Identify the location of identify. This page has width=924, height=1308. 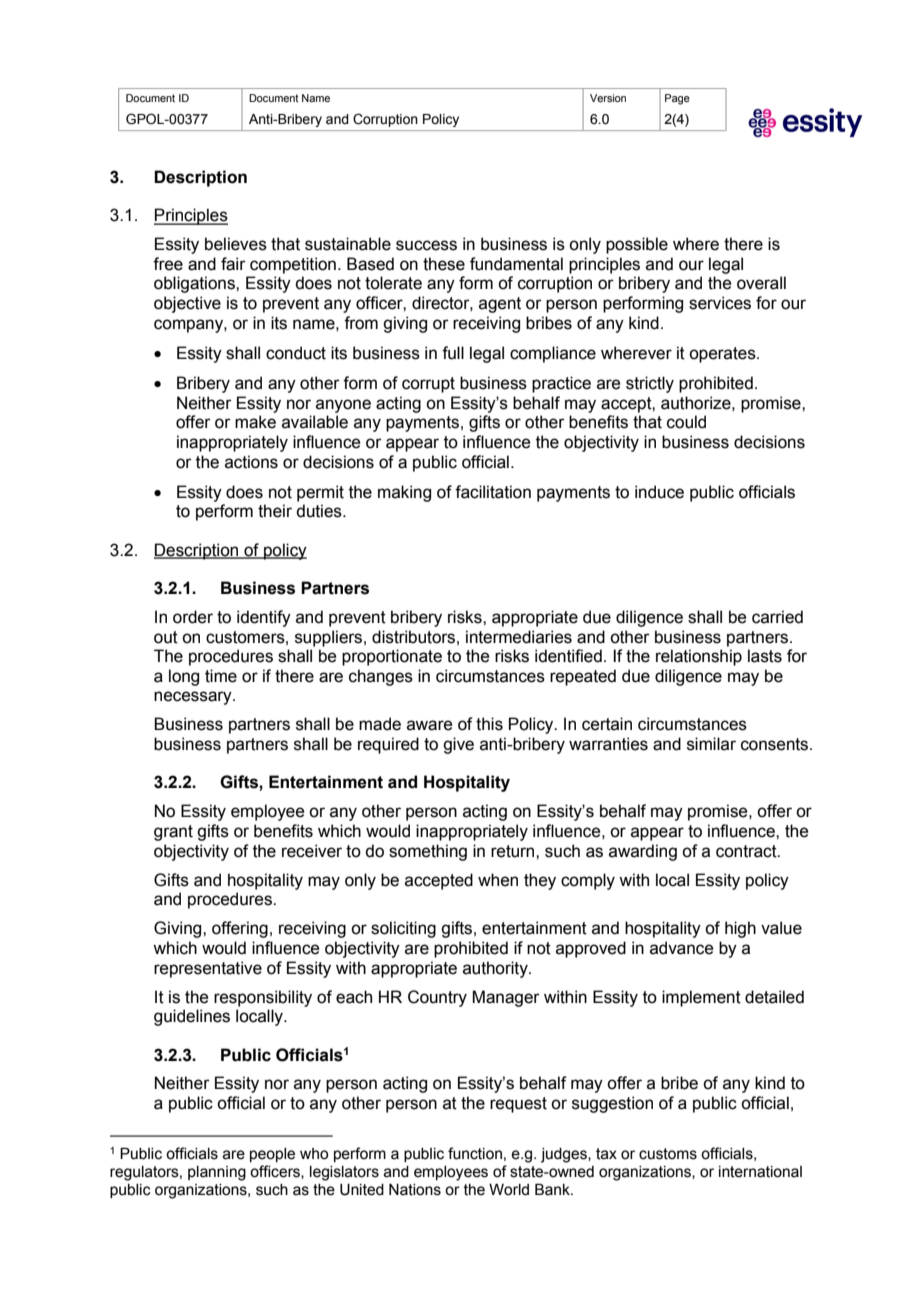
(264, 618).
